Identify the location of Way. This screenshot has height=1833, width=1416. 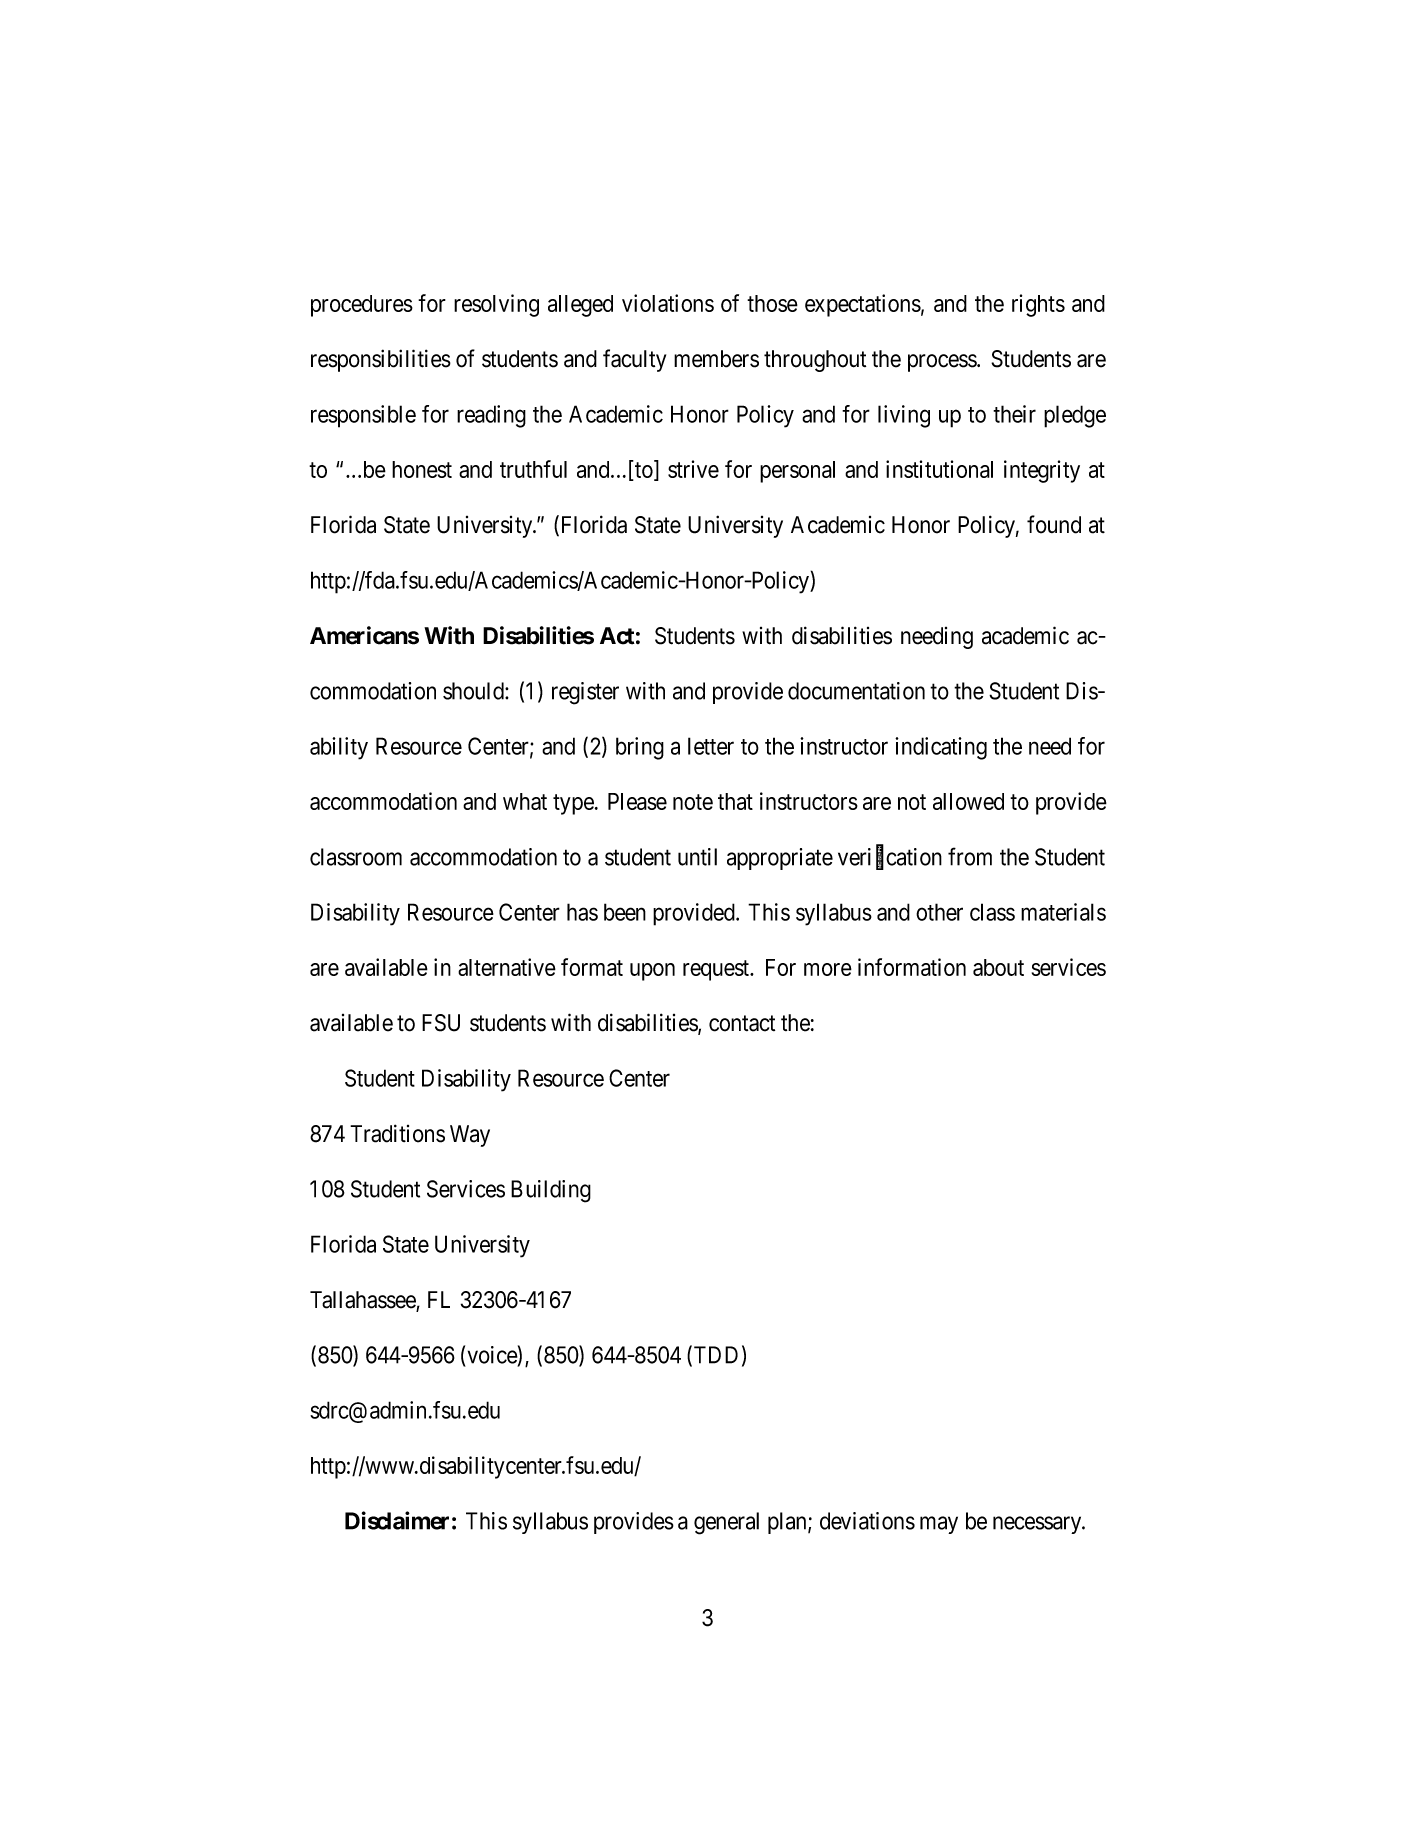
(470, 1136).
